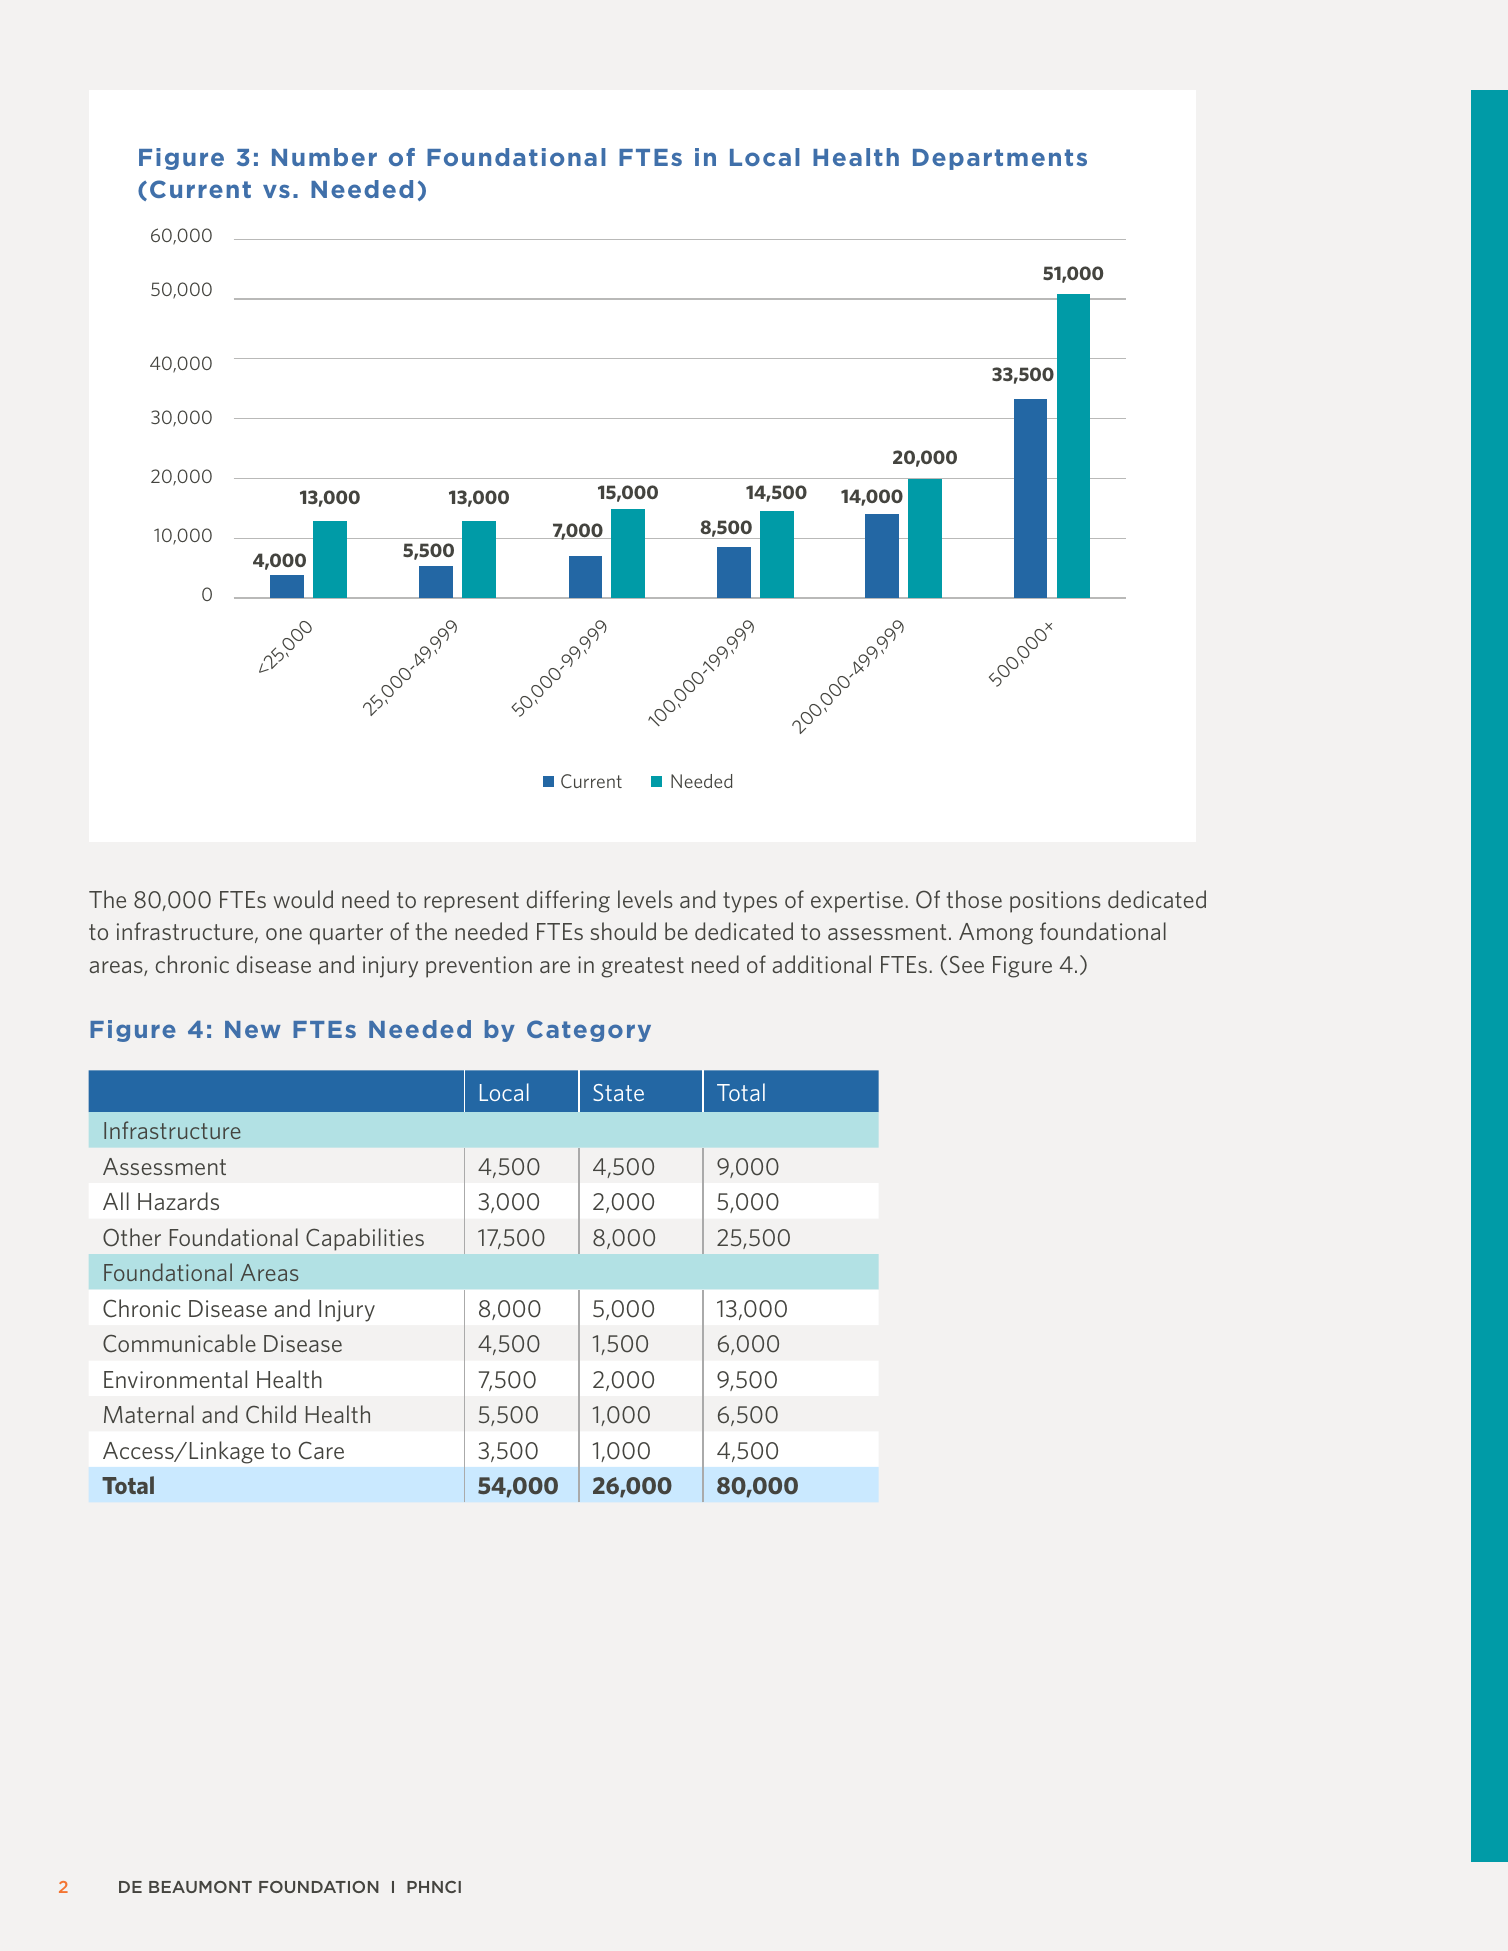 This screenshot has height=1951, width=1508. I want to click on expertise, so click(857, 902).
